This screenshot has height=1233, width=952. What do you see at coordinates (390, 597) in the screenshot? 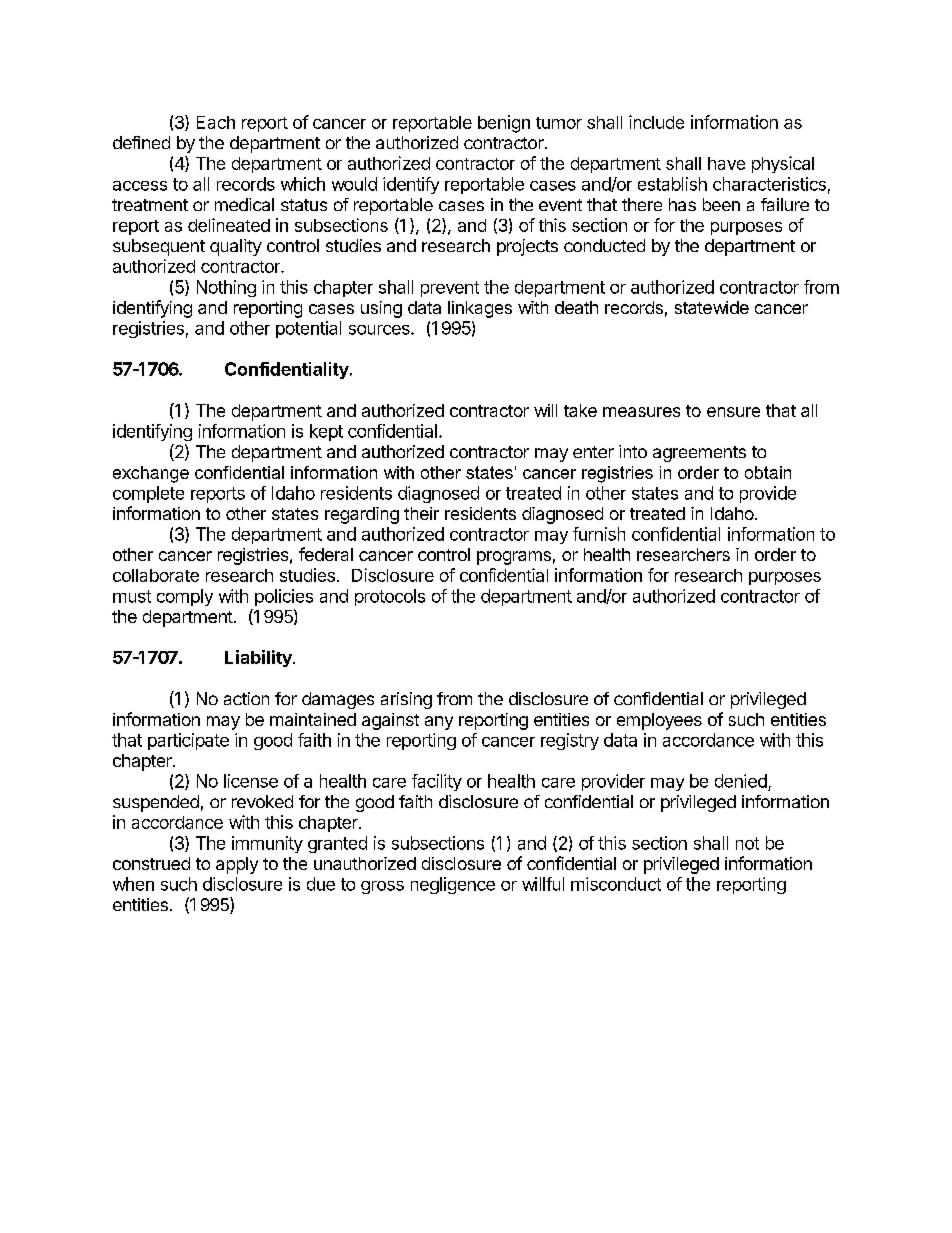
I see `protocols` at bounding box center [390, 597].
